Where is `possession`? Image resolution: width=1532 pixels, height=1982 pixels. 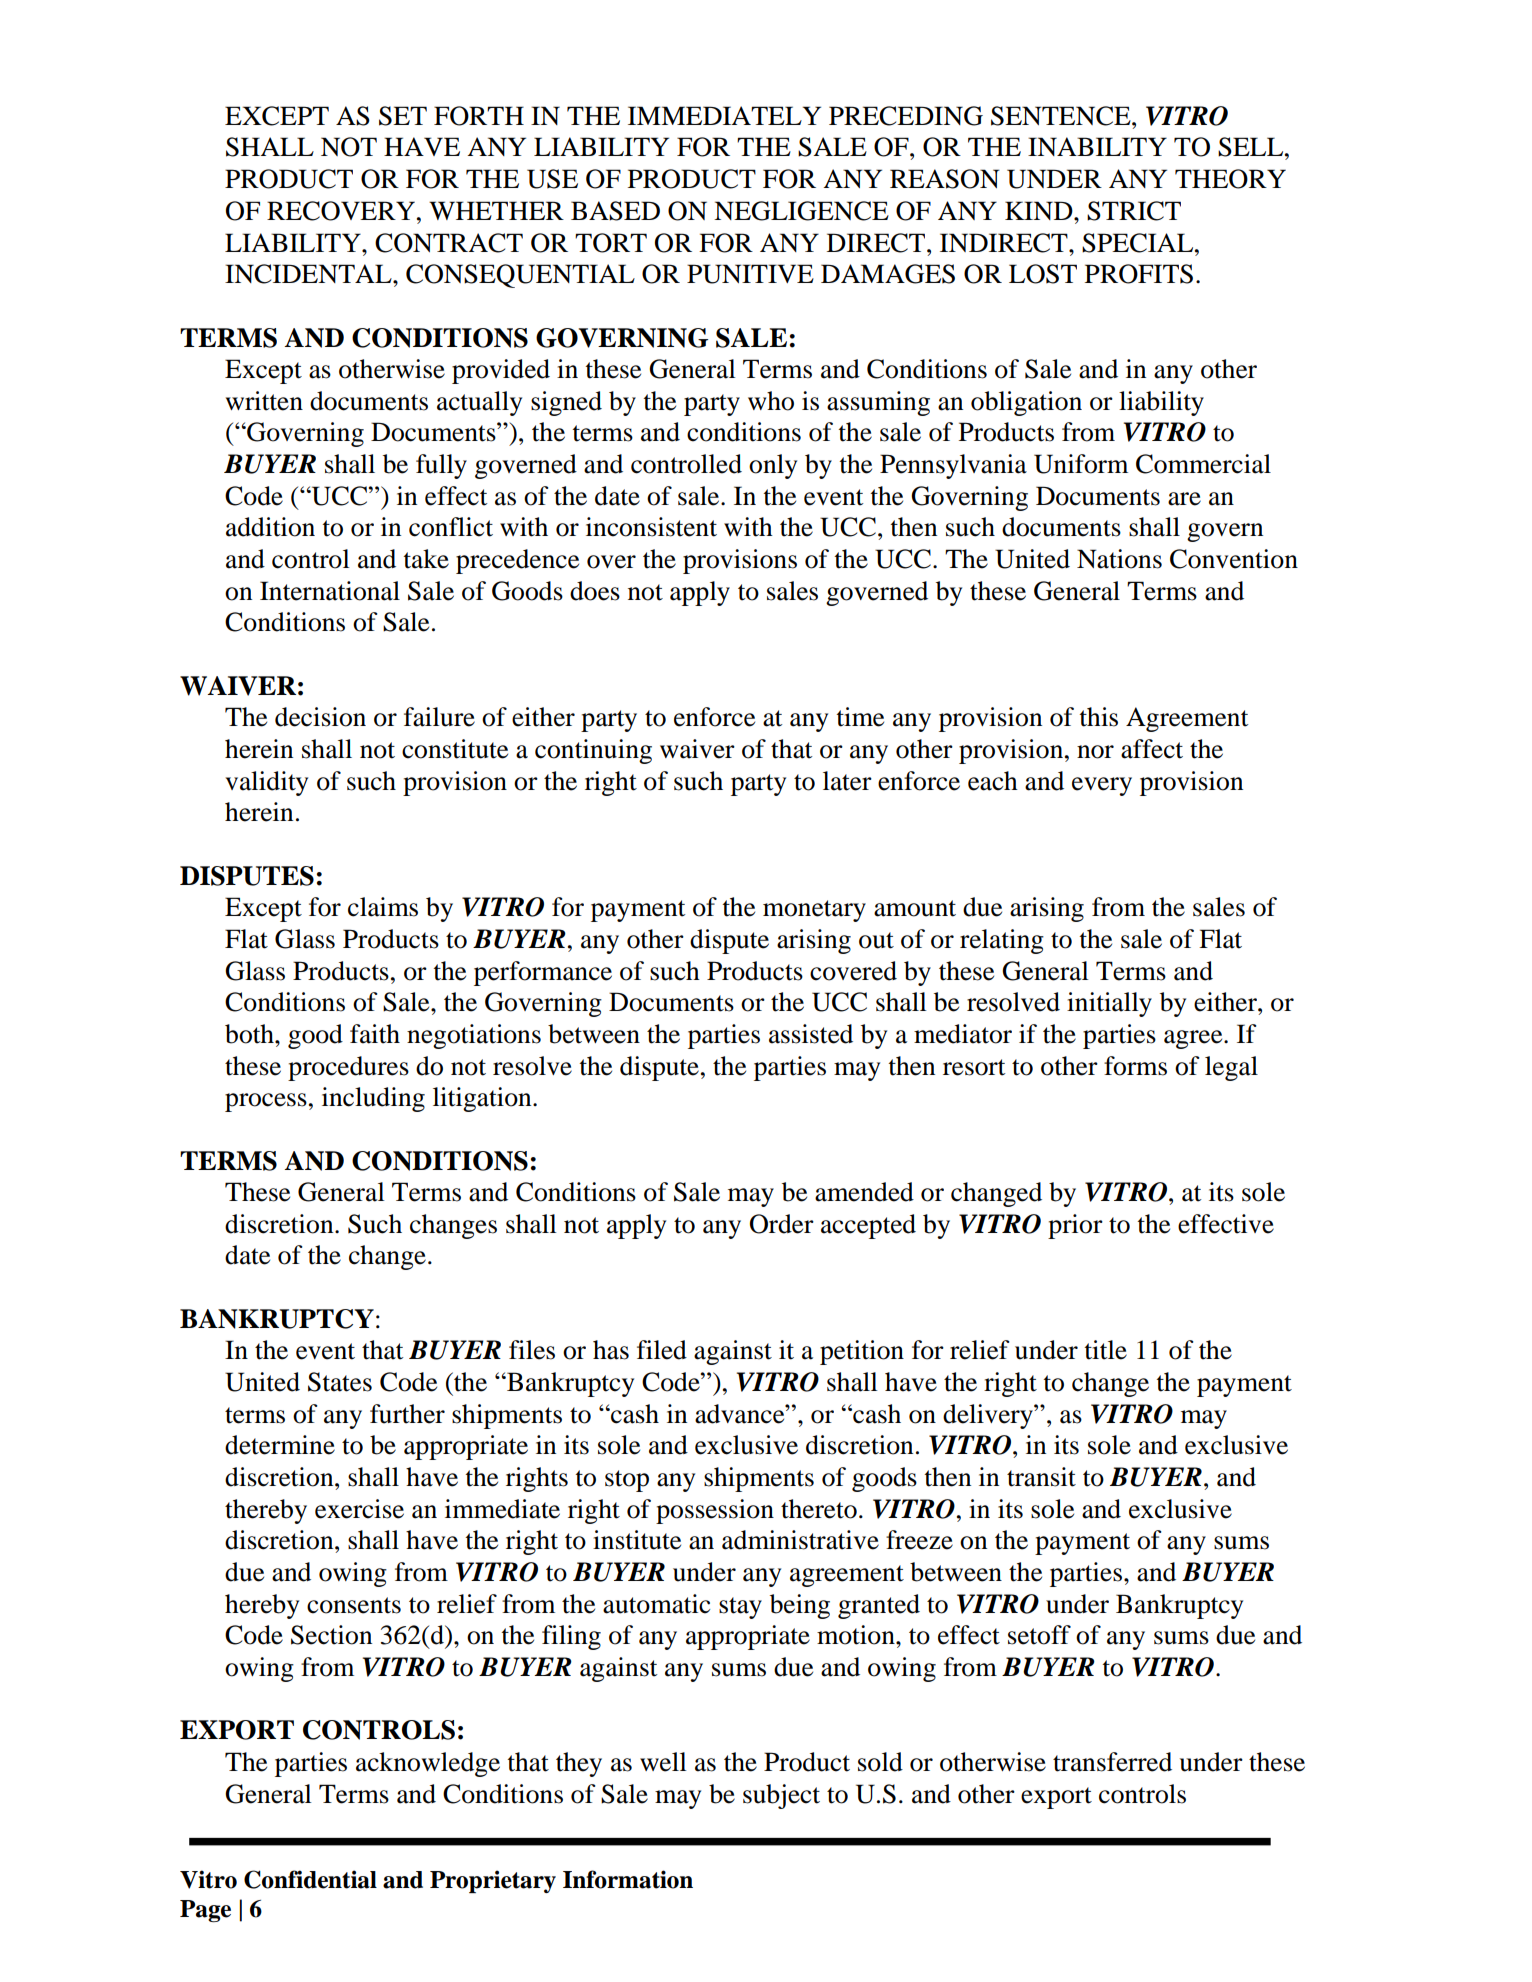 possession is located at coordinates (715, 1511).
